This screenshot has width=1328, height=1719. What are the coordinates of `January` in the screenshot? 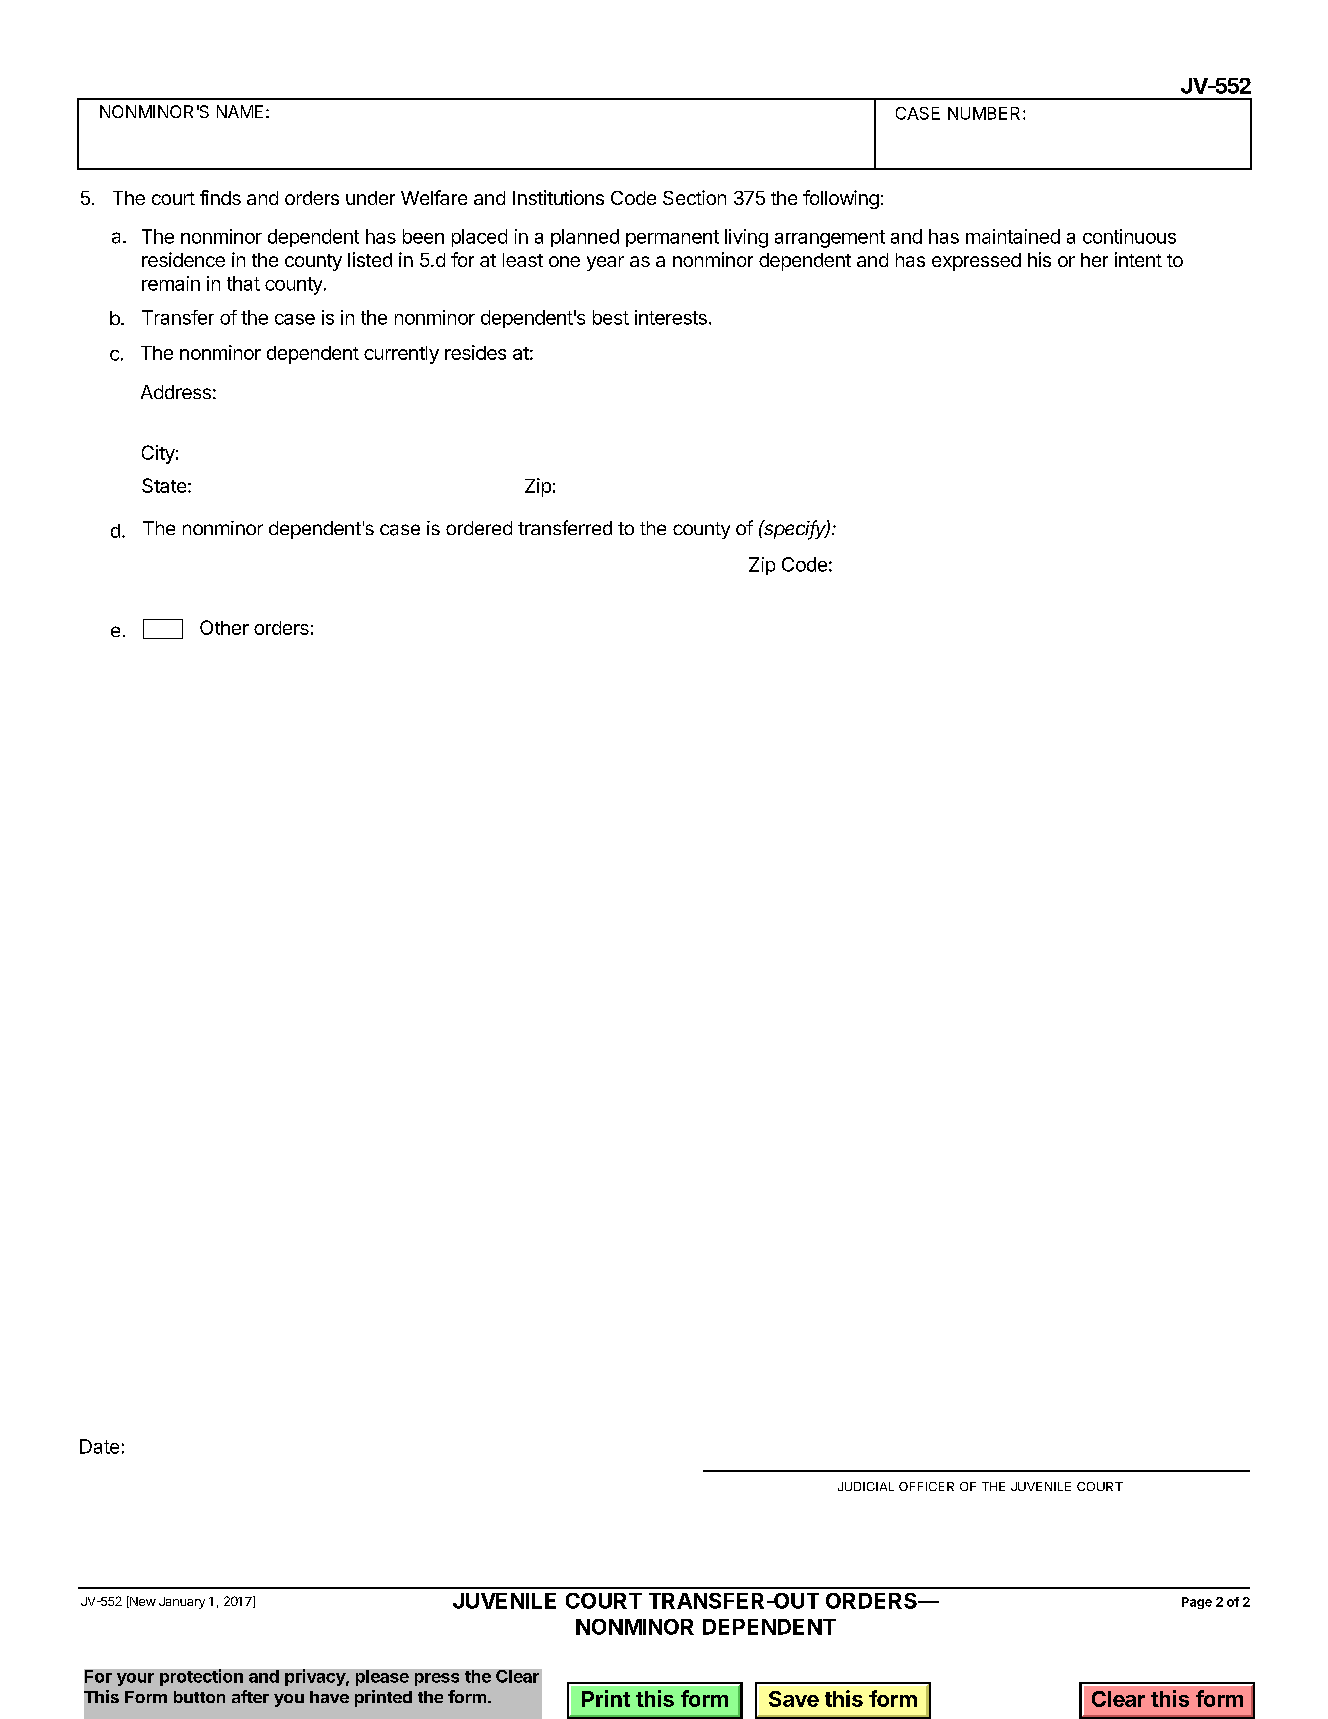 It's located at (182, 1603).
